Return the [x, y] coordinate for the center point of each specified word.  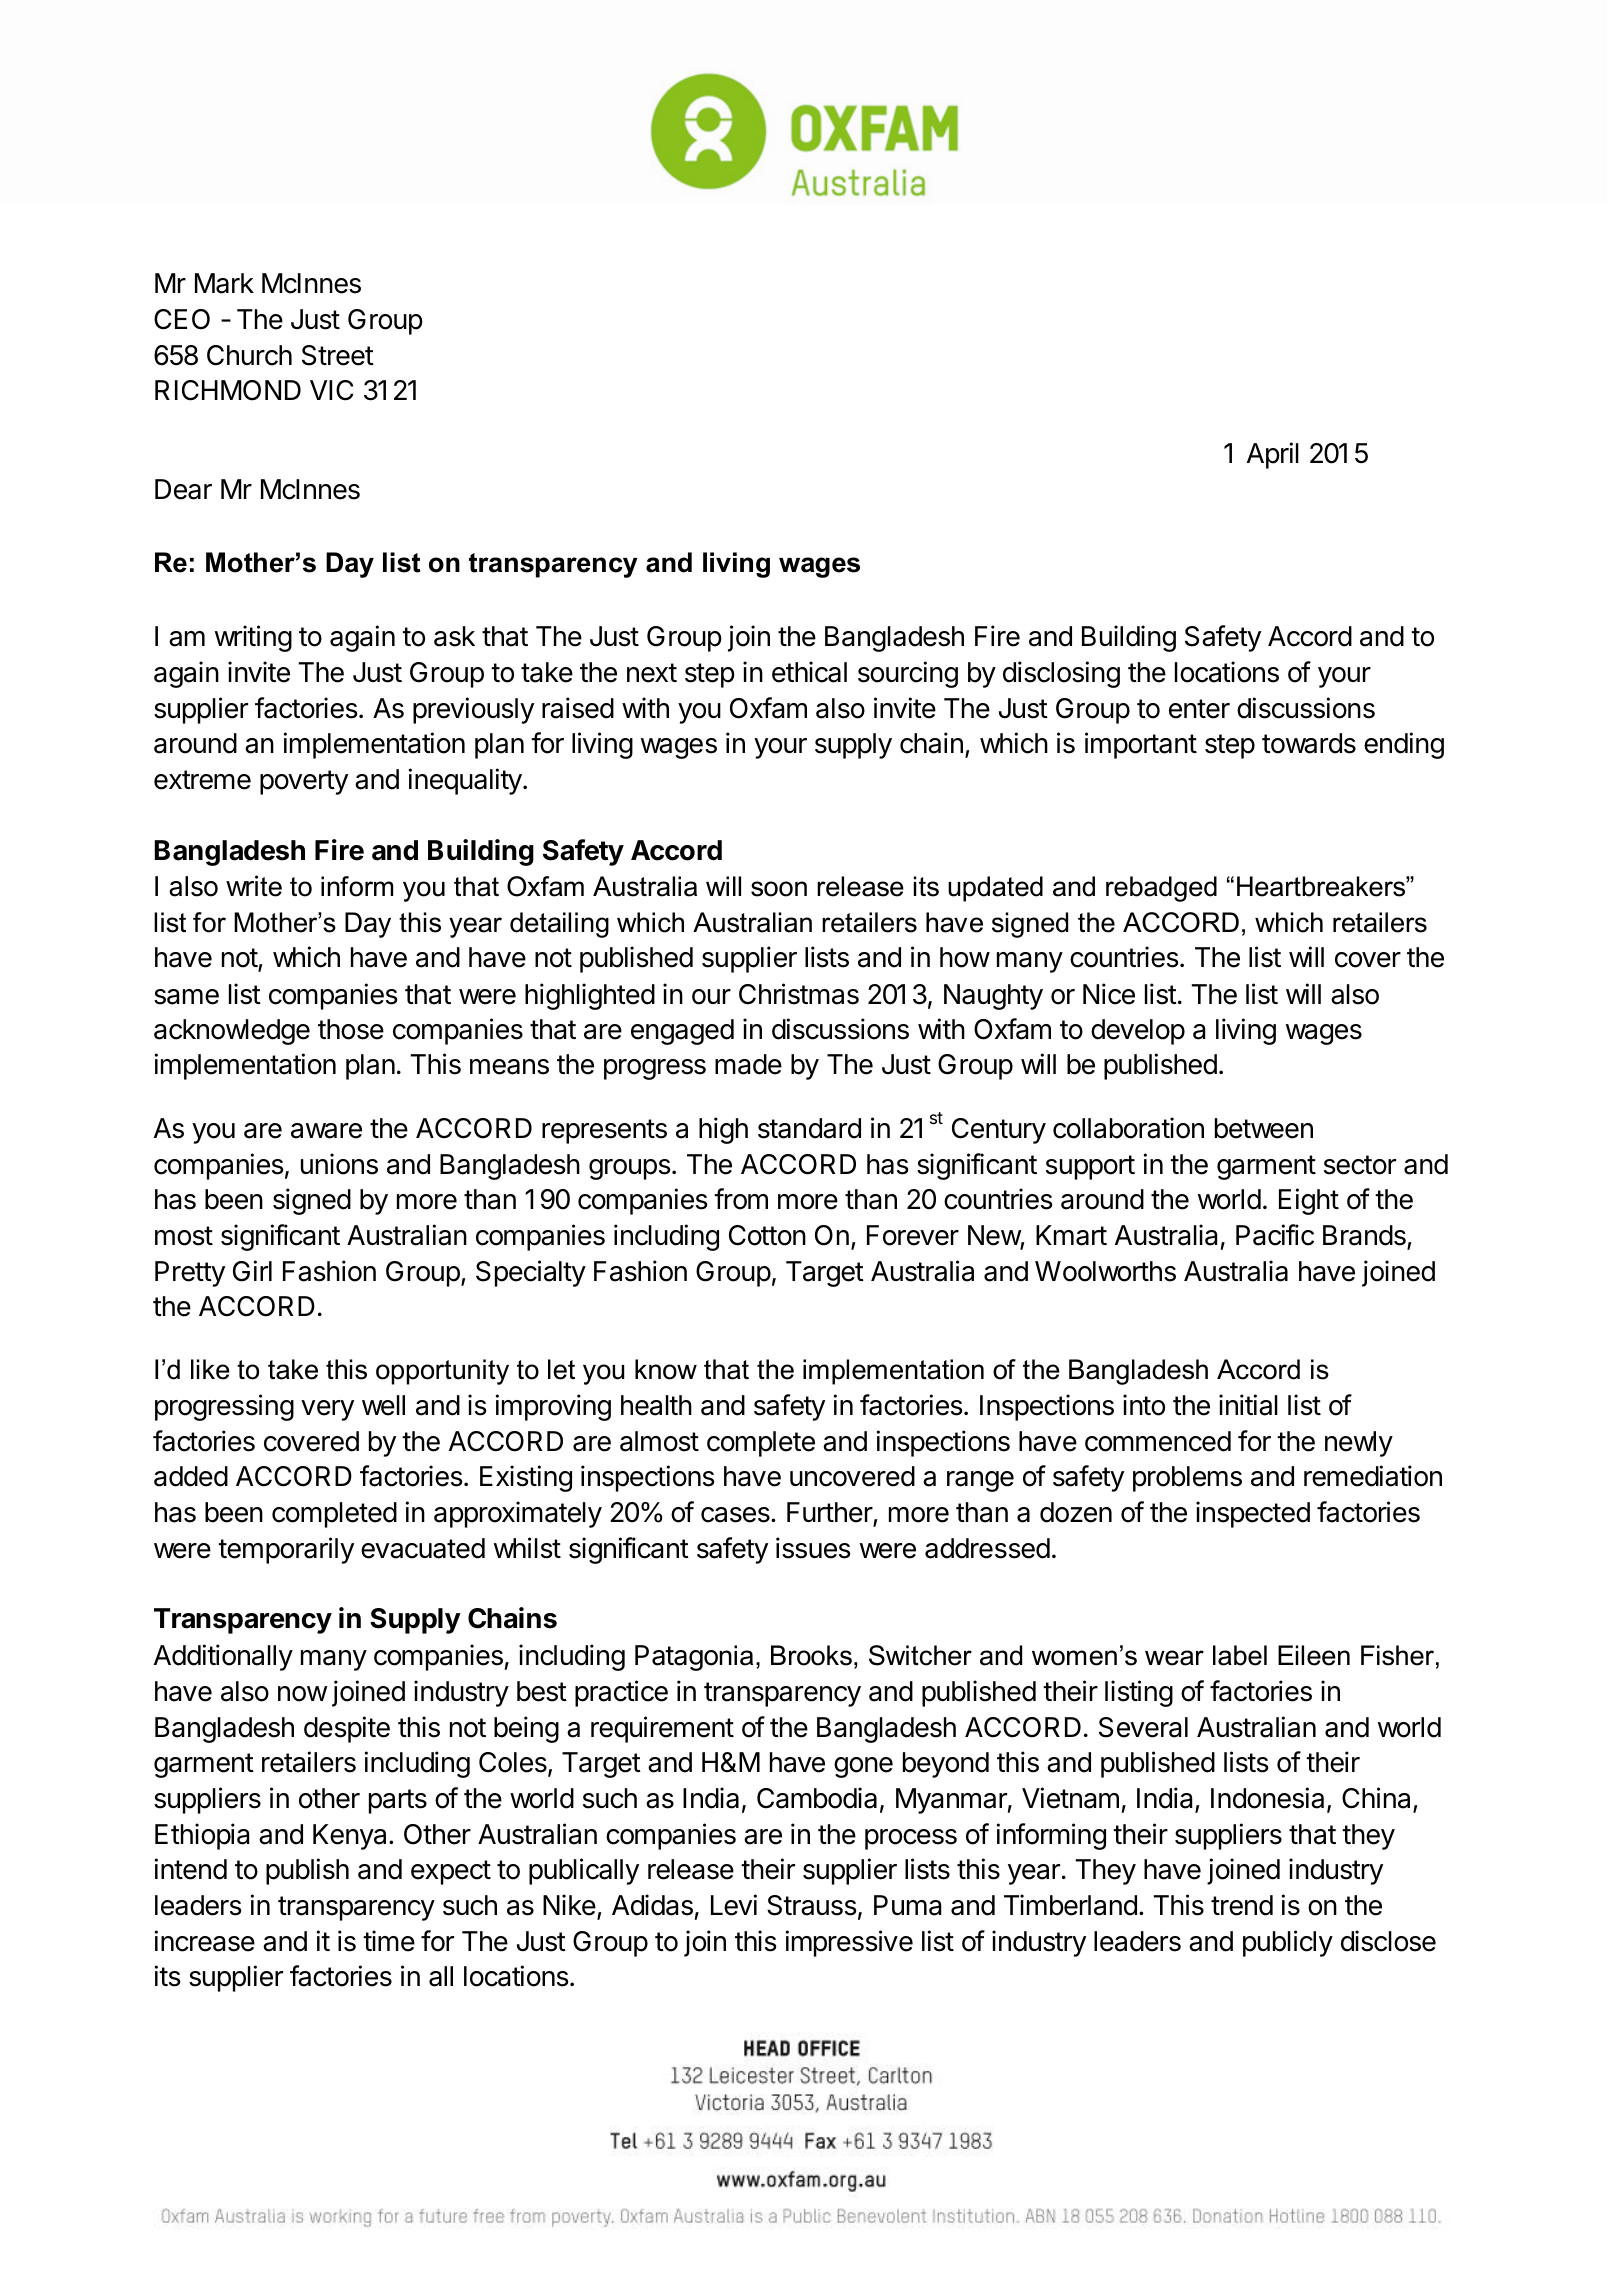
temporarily [286, 1550]
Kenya [351, 1837]
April [1273, 455]
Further [830, 1513]
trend [1242, 1905]
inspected [1253, 1514]
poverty [304, 782]
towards [1309, 743]
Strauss [812, 1905]
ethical [809, 672]
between [1264, 1128]
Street [338, 355]
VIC [331, 390]
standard [809, 1128]
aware [326, 1131]
